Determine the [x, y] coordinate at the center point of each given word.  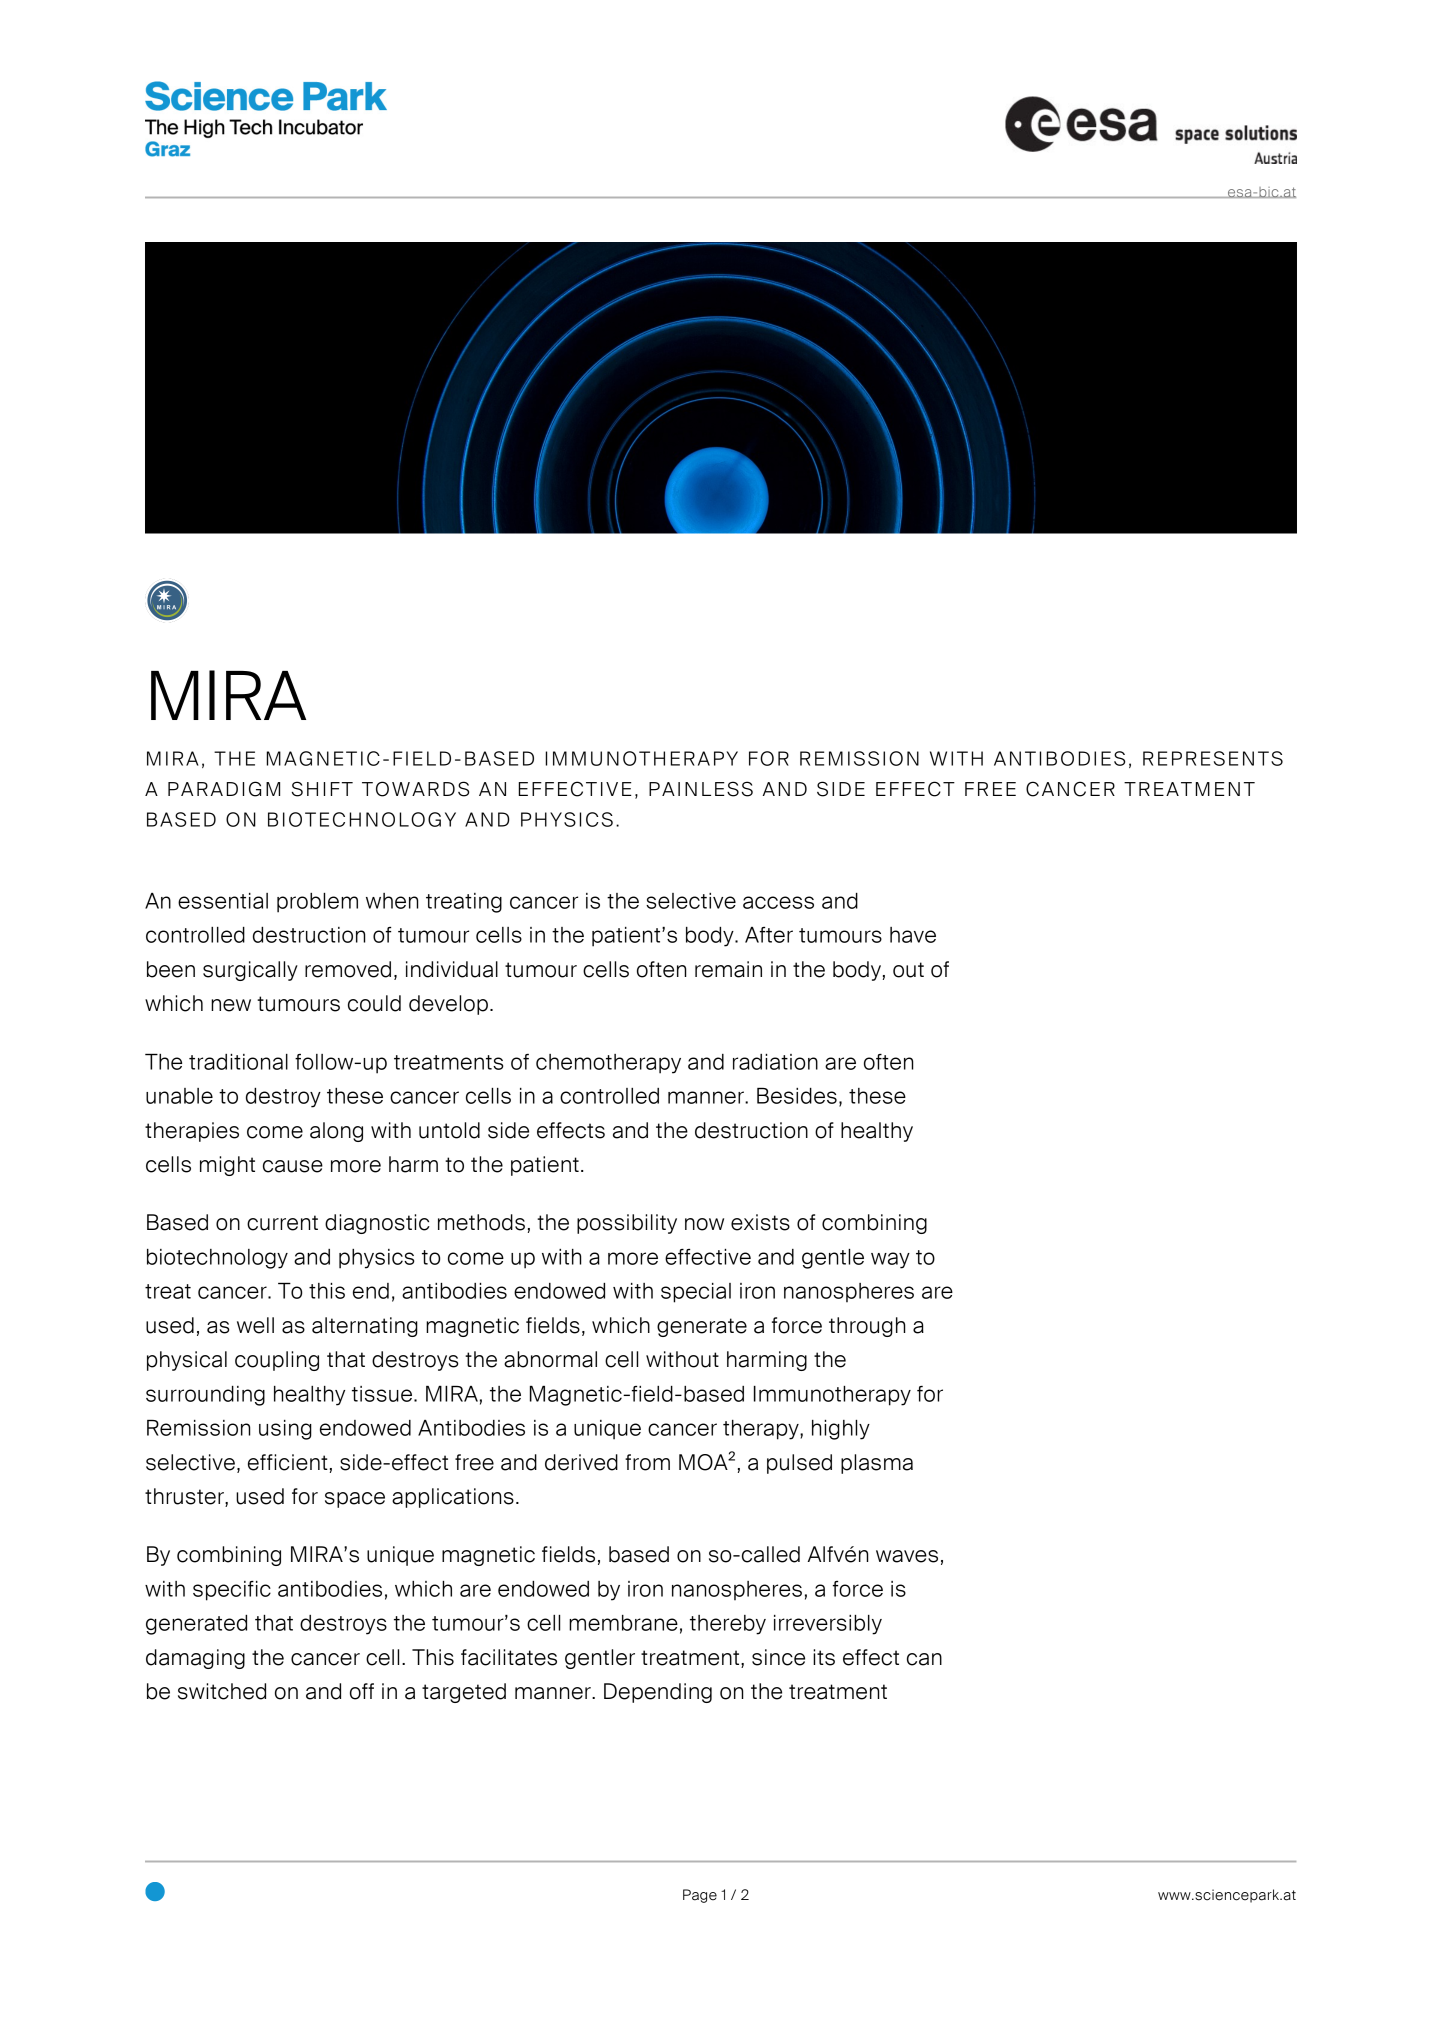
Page [700, 1896]
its [824, 1657]
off [362, 1691]
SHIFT [322, 789]
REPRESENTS [1213, 758]
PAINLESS [701, 789]
